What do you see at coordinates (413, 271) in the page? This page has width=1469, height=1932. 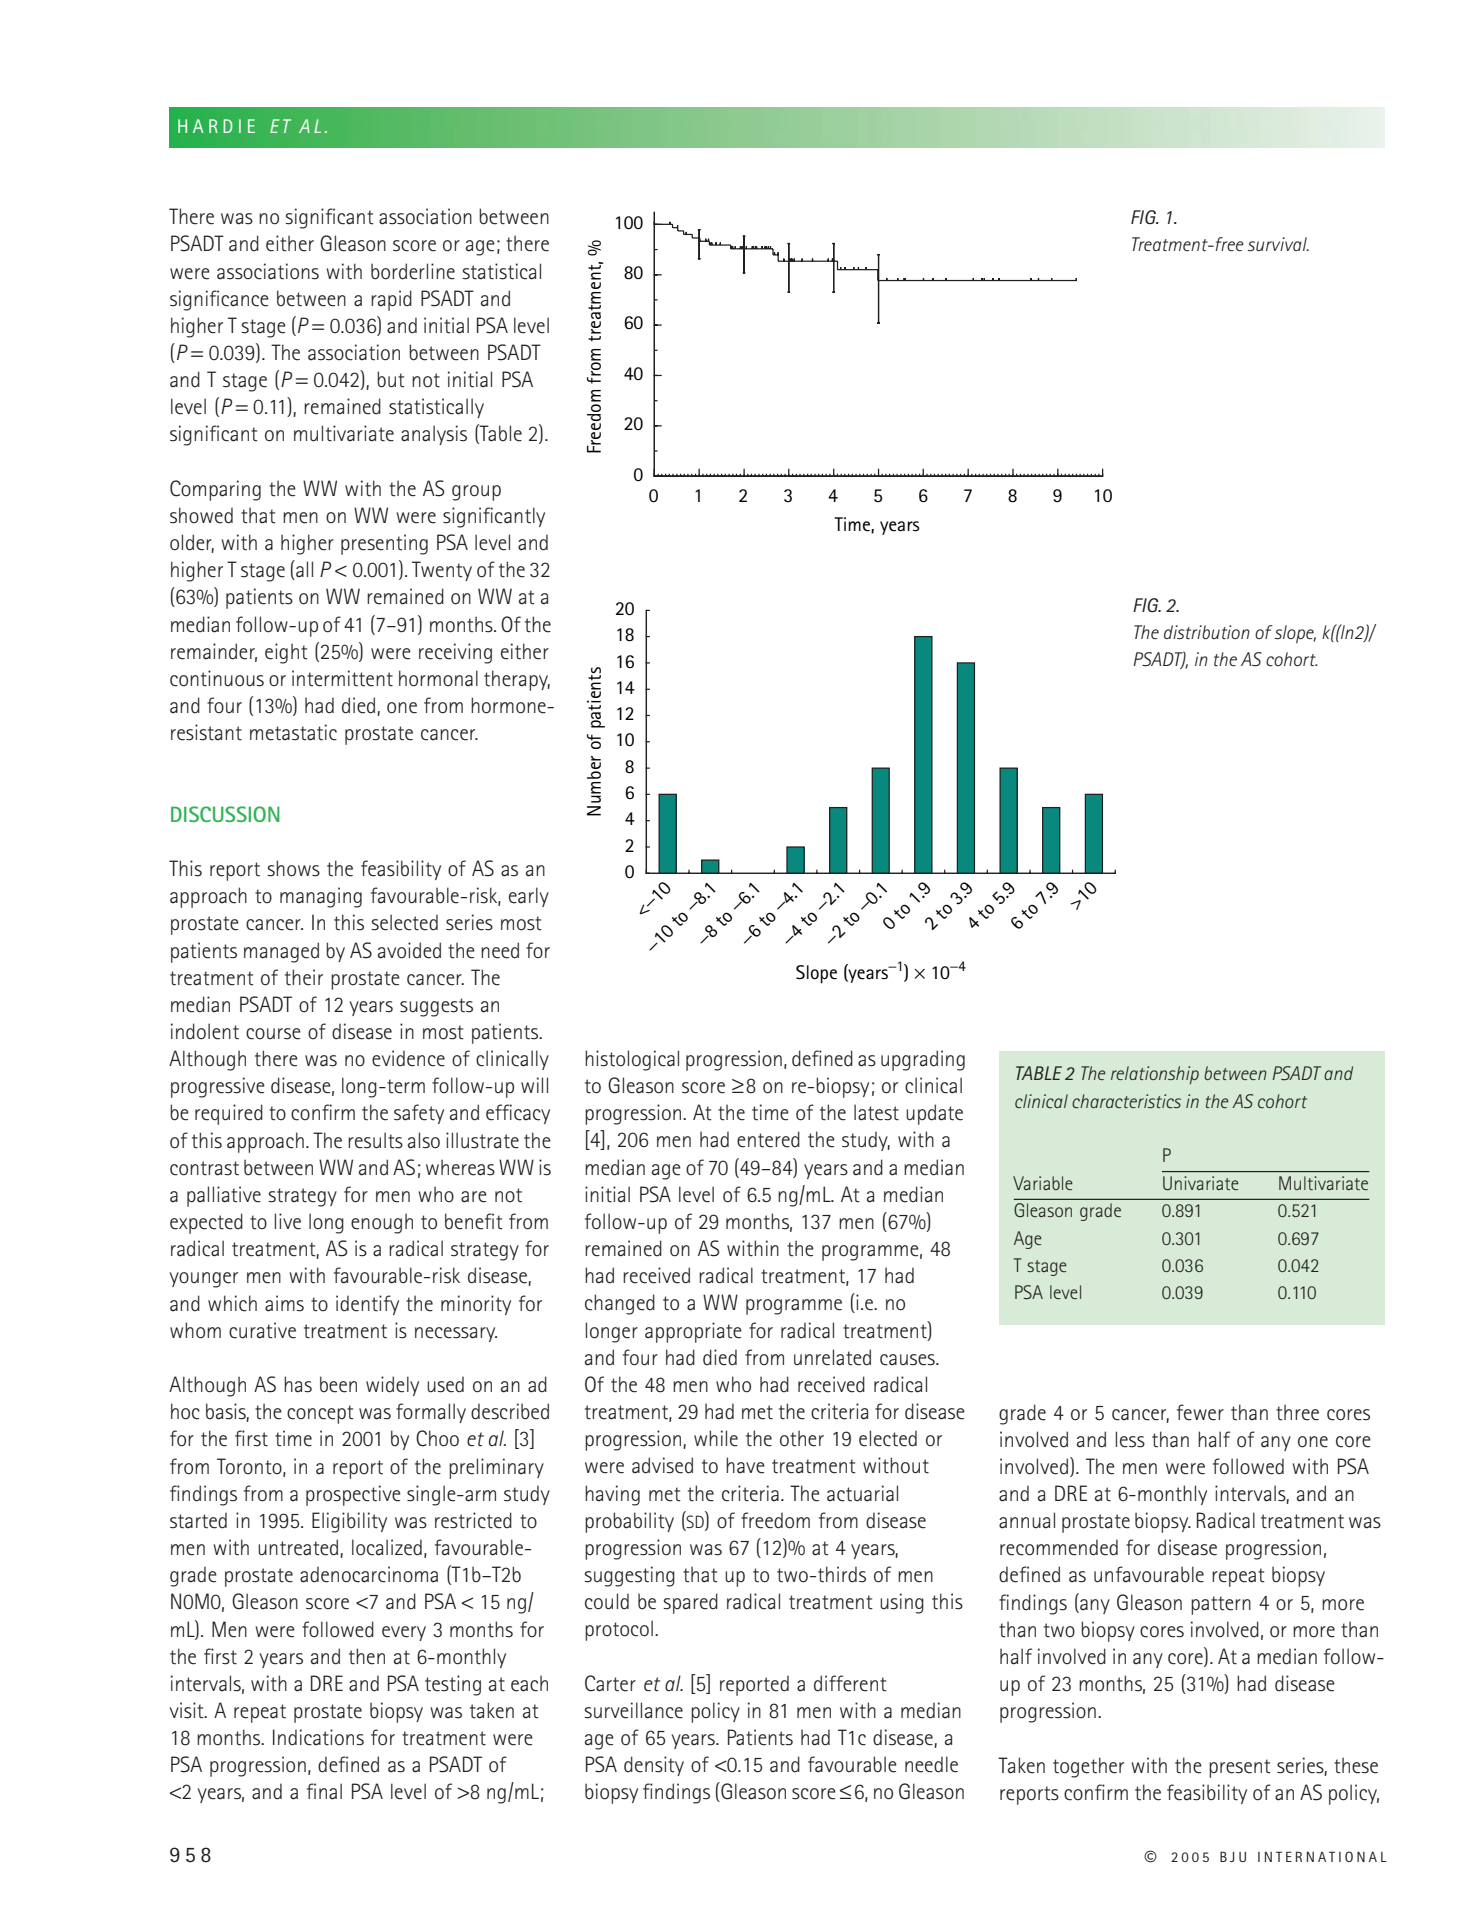 I see `borderline` at bounding box center [413, 271].
